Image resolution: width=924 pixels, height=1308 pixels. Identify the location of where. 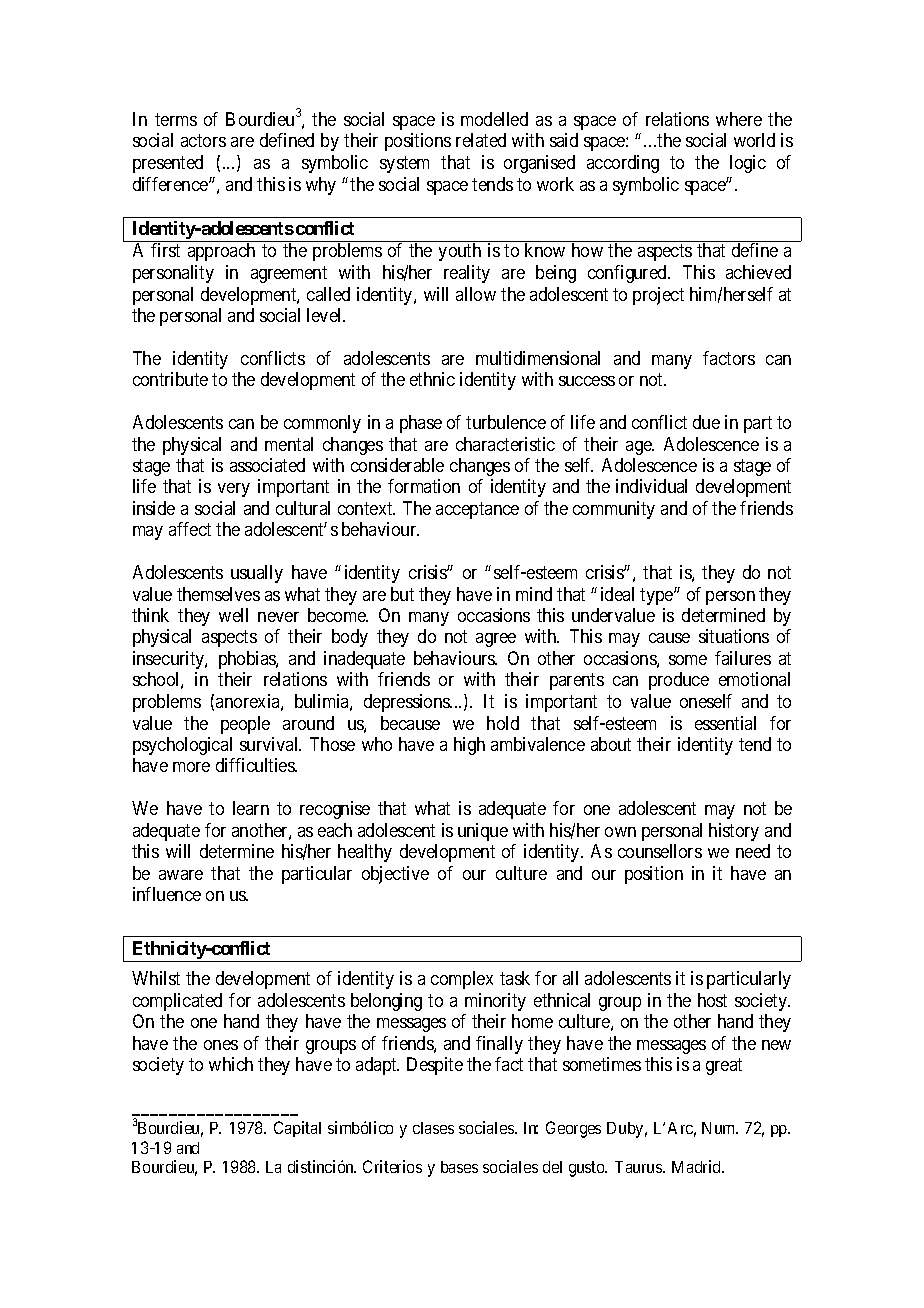
(739, 119).
